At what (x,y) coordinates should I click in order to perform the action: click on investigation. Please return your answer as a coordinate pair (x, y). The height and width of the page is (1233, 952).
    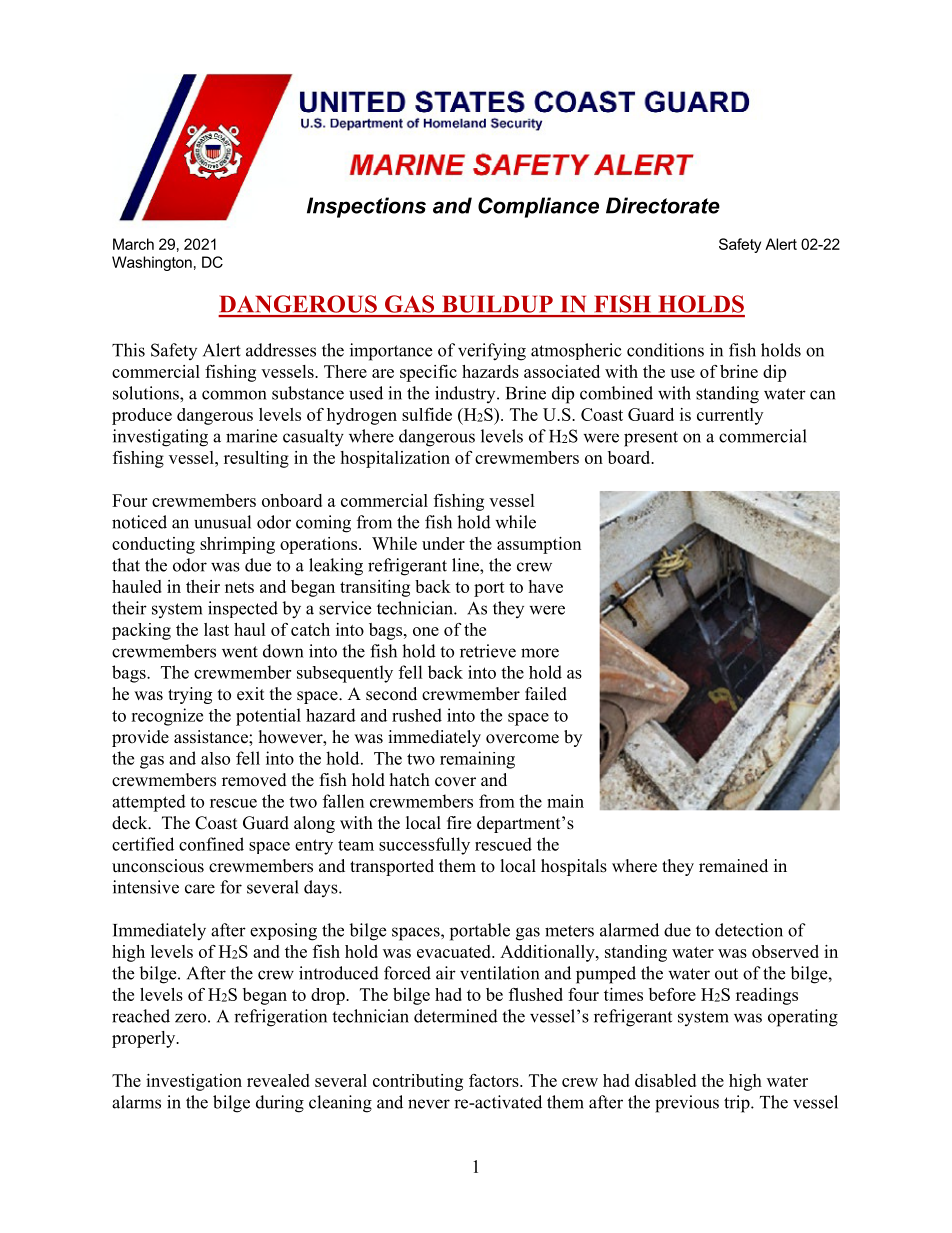
    Looking at the image, I should click on (194, 1082).
